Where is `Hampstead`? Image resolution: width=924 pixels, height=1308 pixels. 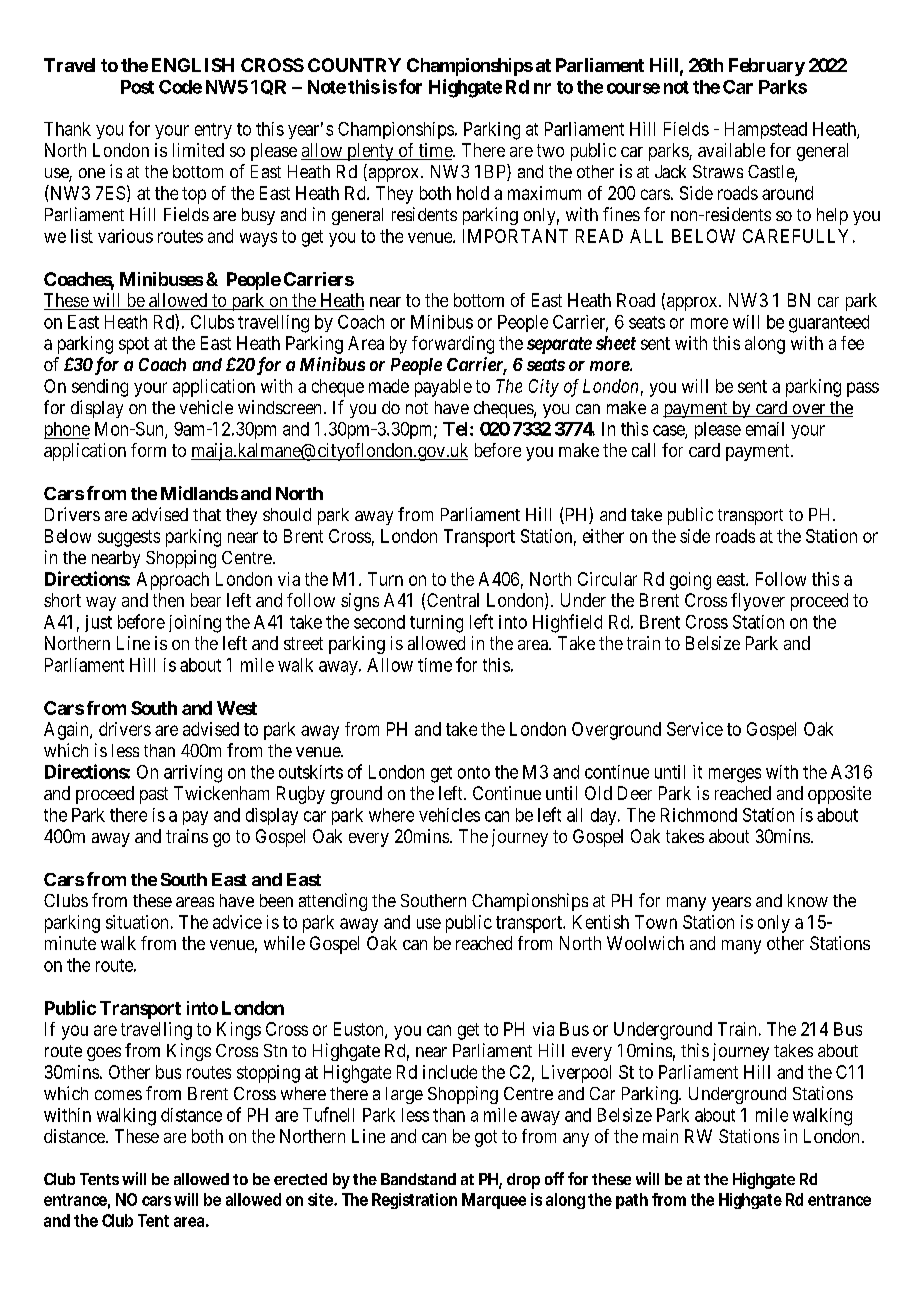
Hampstead is located at coordinates (766, 130).
